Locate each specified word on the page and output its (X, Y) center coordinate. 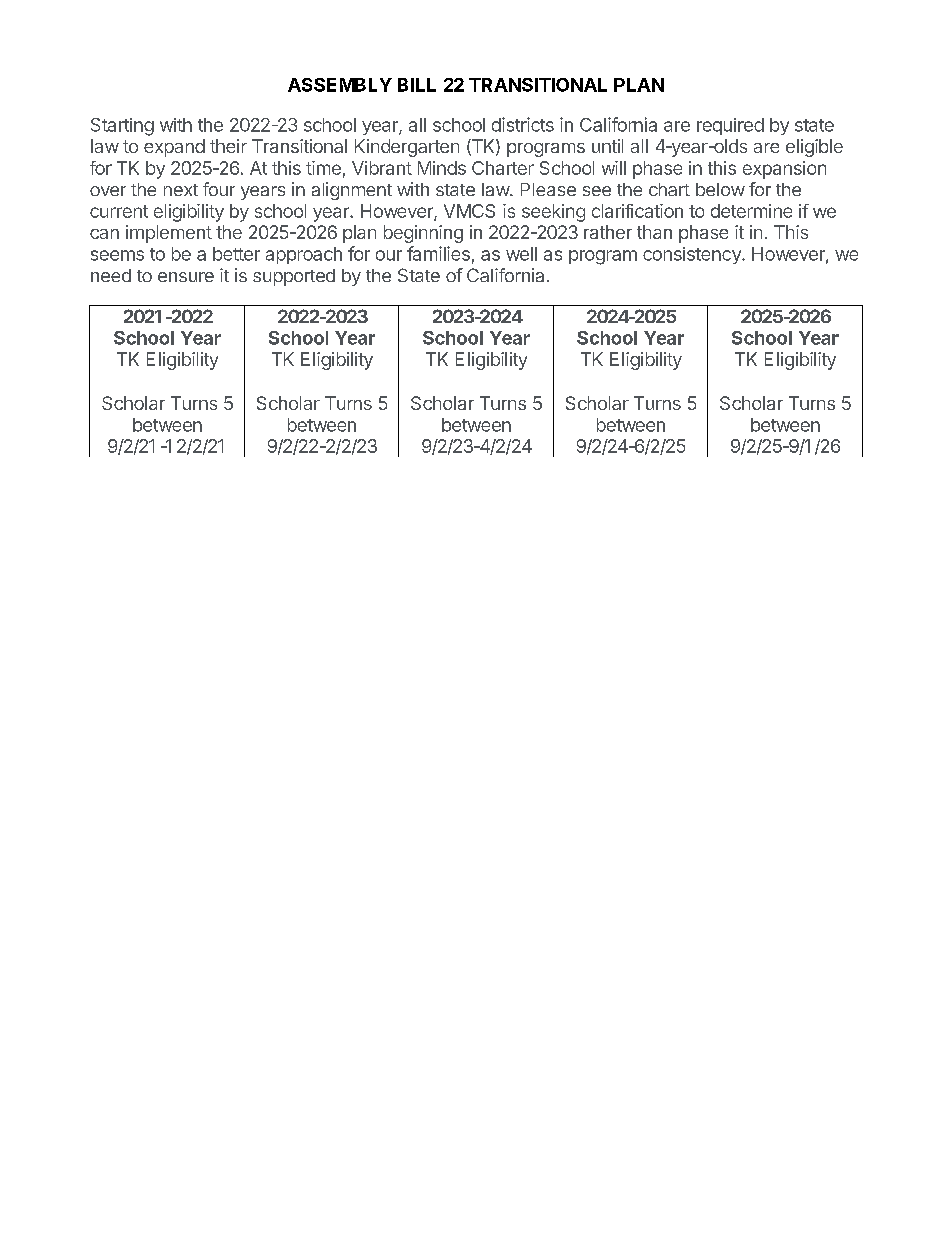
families (438, 253)
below (720, 189)
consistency (693, 255)
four (219, 189)
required (730, 126)
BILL (417, 85)
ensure (186, 277)
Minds (442, 168)
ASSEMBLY (340, 85)
